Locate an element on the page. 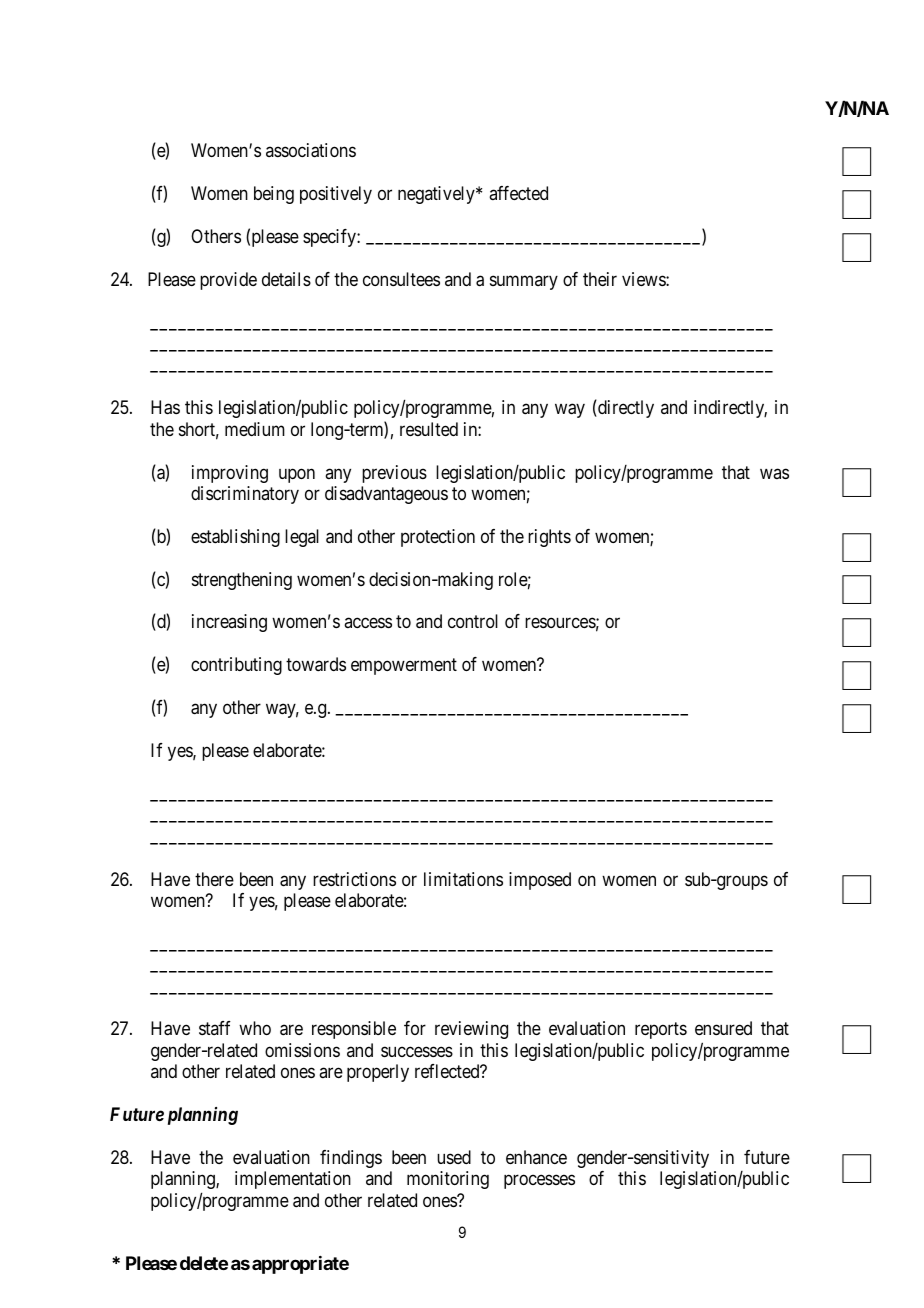 Image resolution: width=924 pixels, height=1308 pixels. being is located at coordinates (274, 195).
